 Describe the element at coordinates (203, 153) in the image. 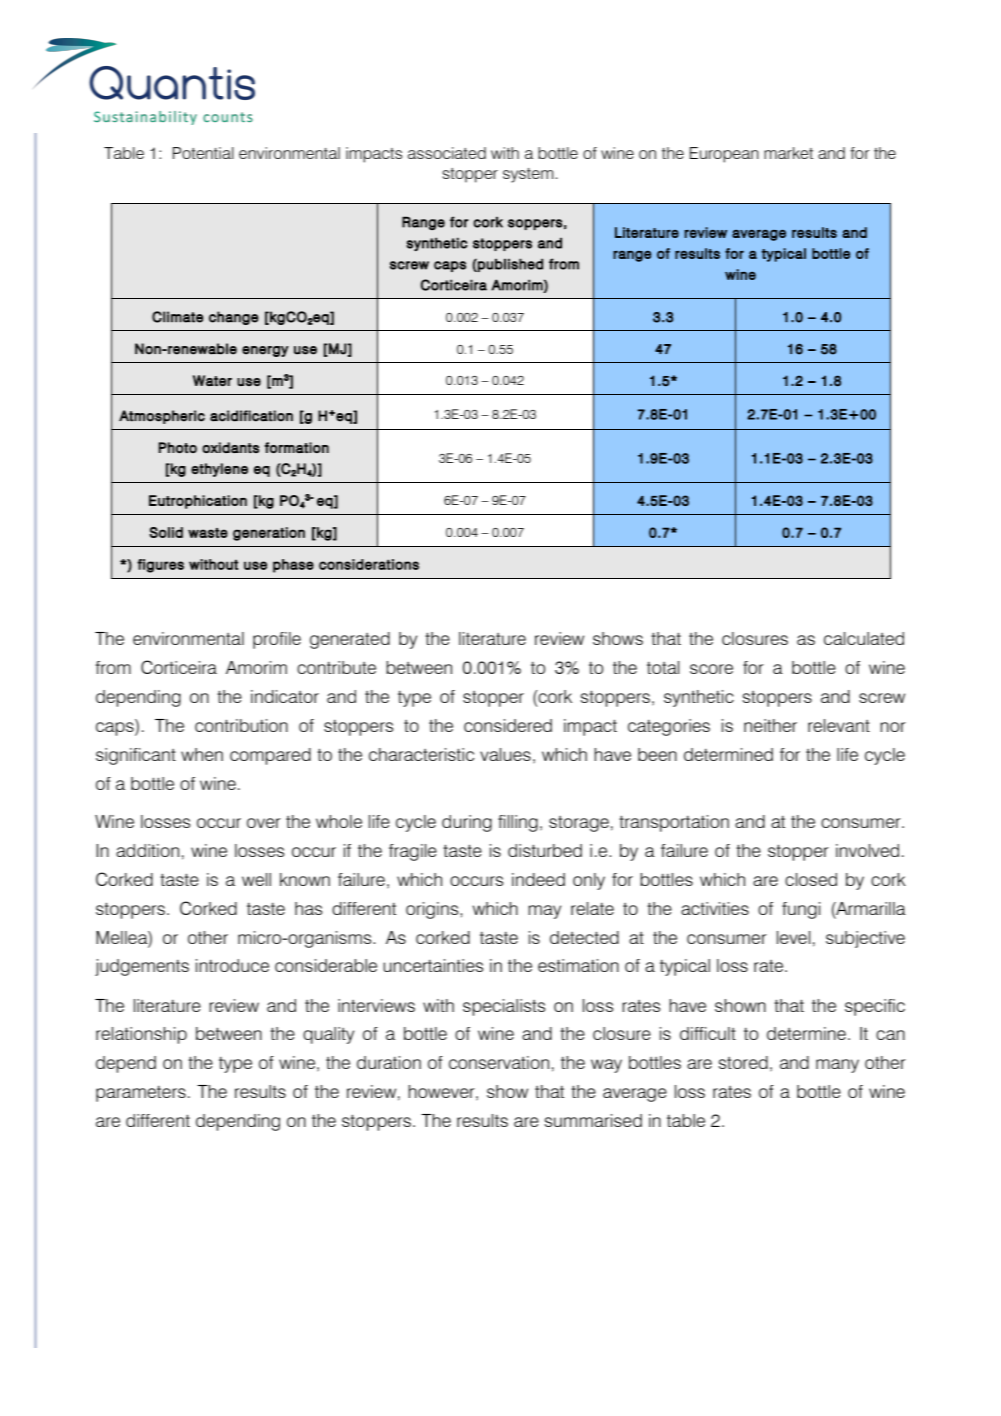

I see `Potential` at that location.
